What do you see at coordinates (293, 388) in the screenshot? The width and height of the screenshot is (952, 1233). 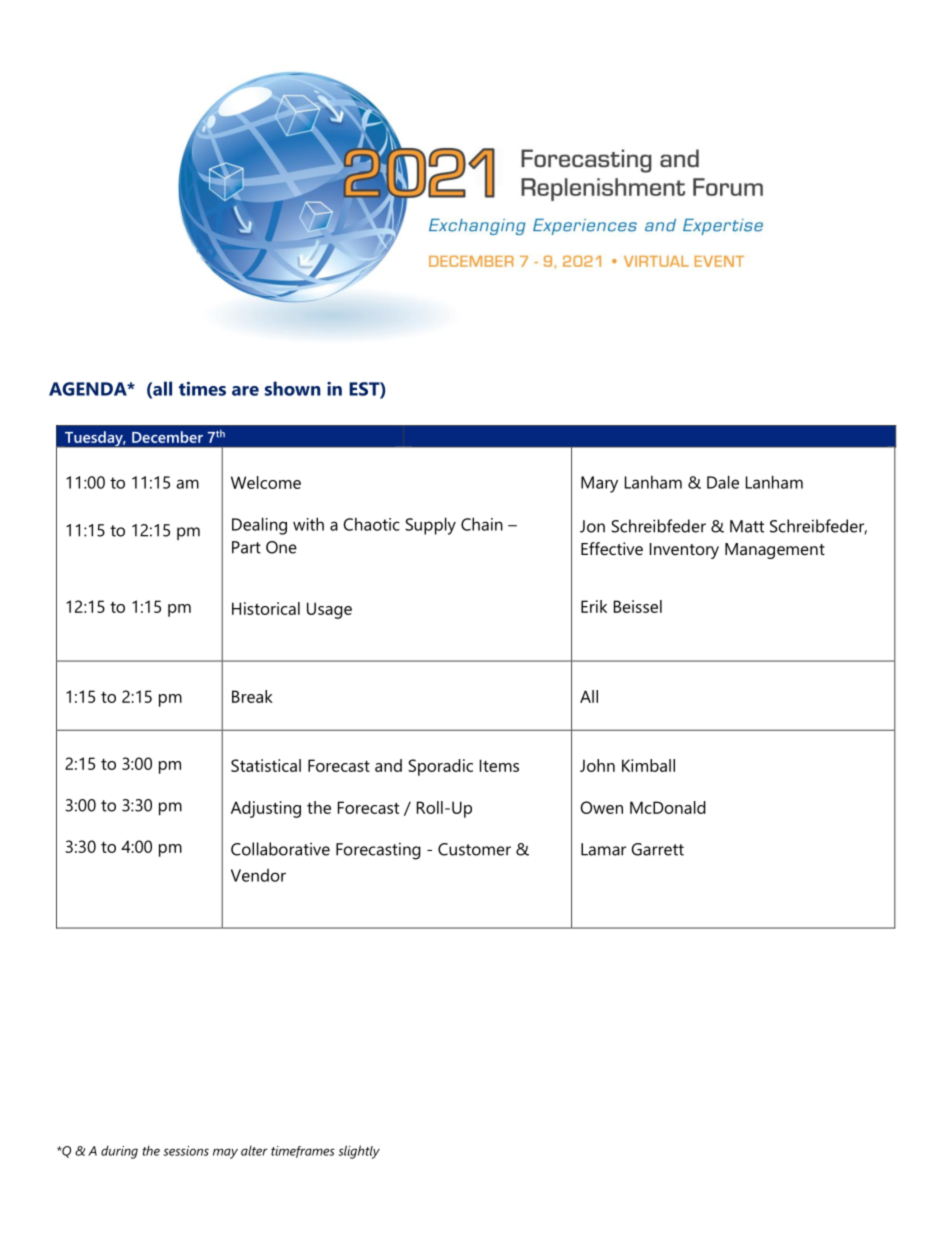 I see `shown` at bounding box center [293, 388].
